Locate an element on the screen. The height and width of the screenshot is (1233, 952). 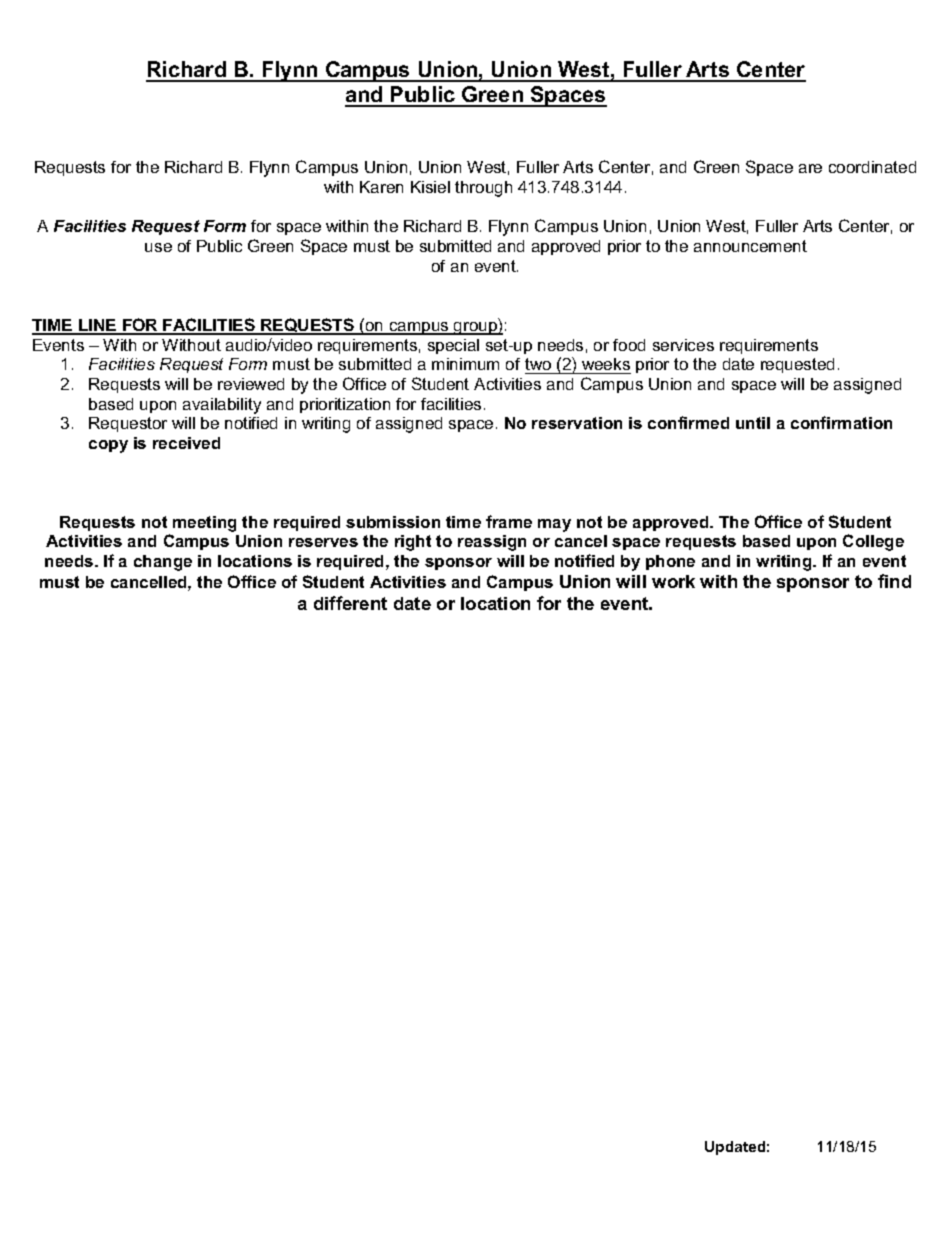
received is located at coordinates (186, 443).
